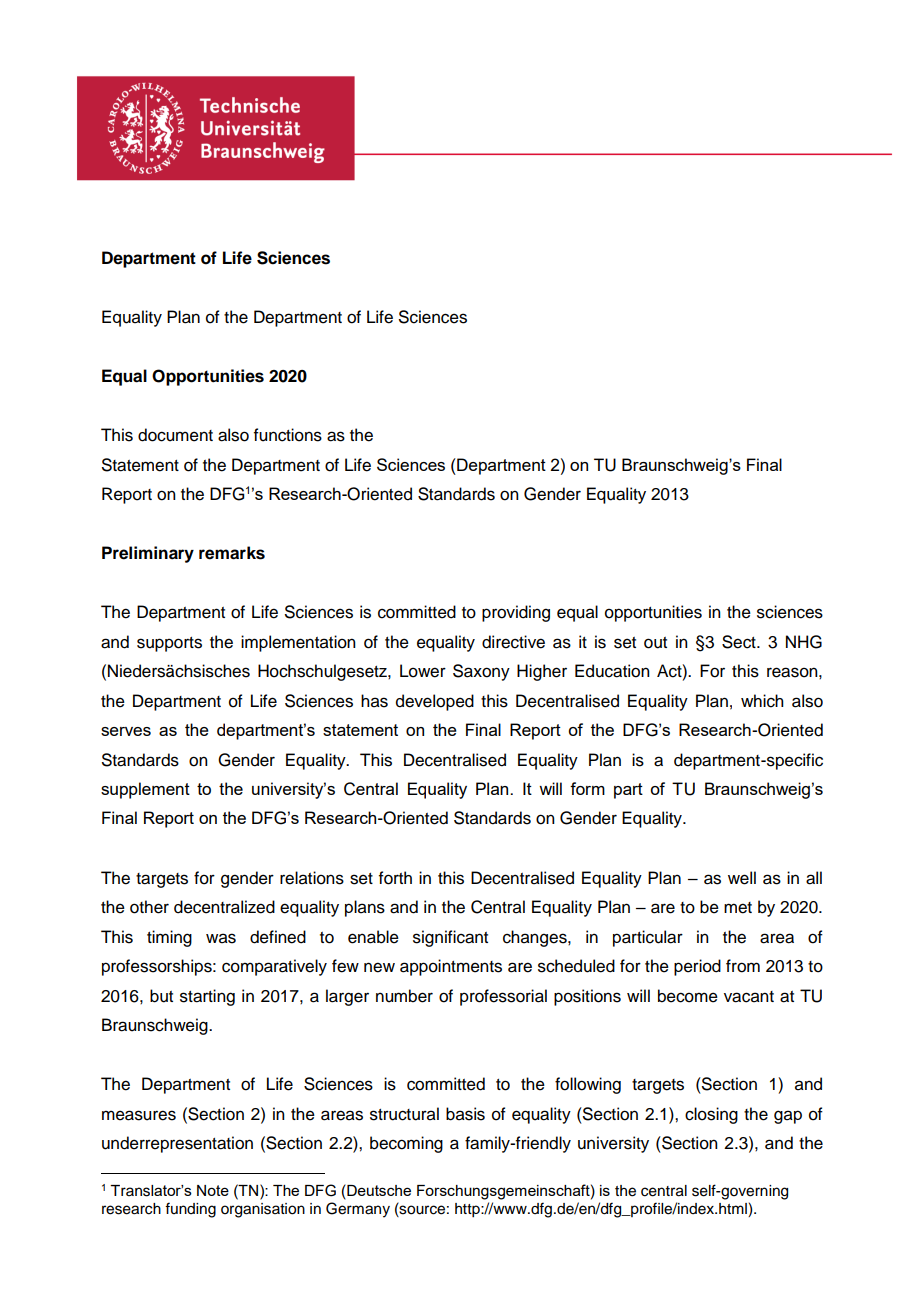 Image resolution: width=924 pixels, height=1309 pixels. What do you see at coordinates (175, 435) in the screenshot?
I see `document` at bounding box center [175, 435].
